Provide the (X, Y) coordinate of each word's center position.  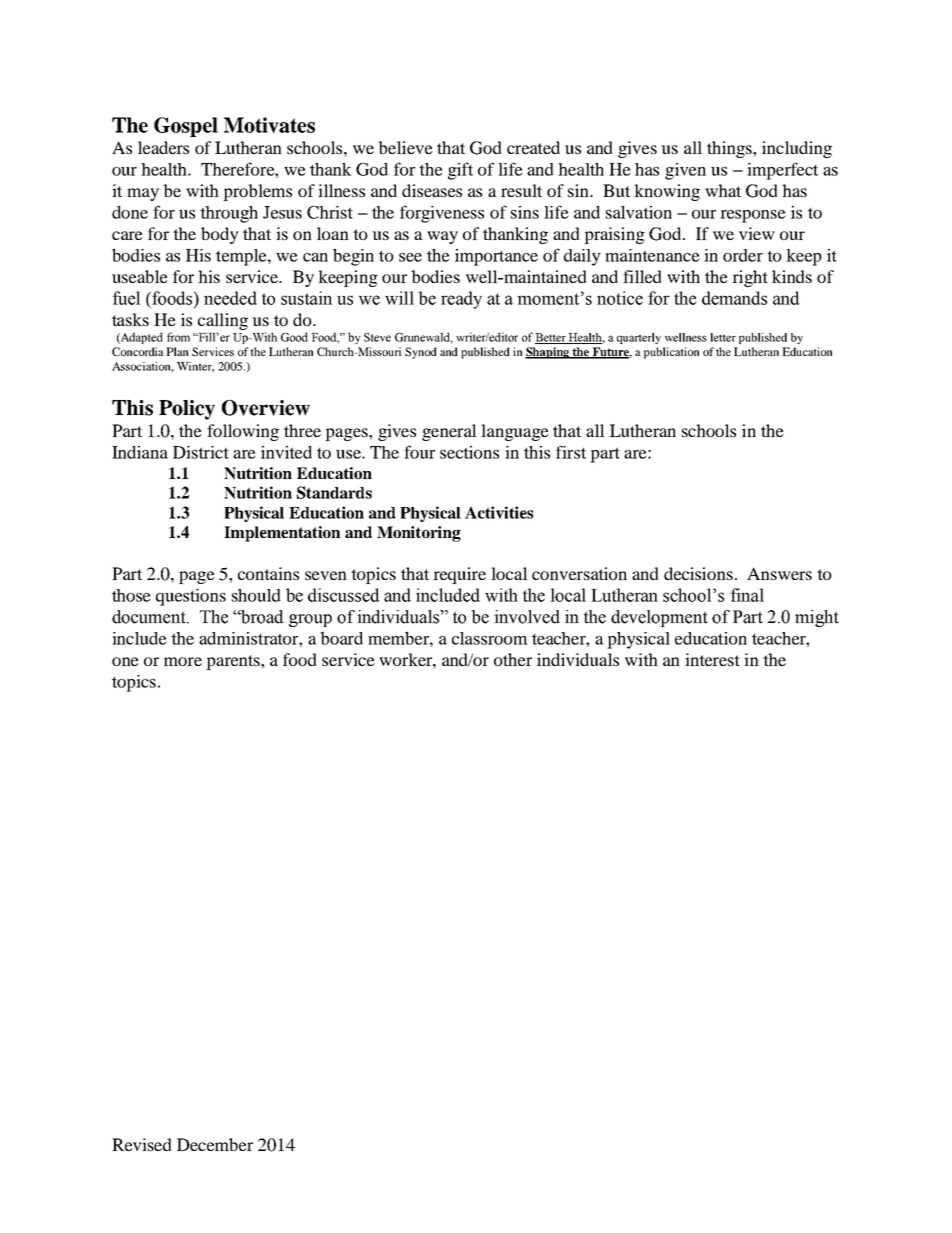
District (201, 452)
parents (234, 662)
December (215, 1144)
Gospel (186, 127)
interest (712, 659)
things (730, 149)
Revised (142, 1144)
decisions (698, 573)
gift (460, 171)
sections (469, 452)
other (513, 659)
